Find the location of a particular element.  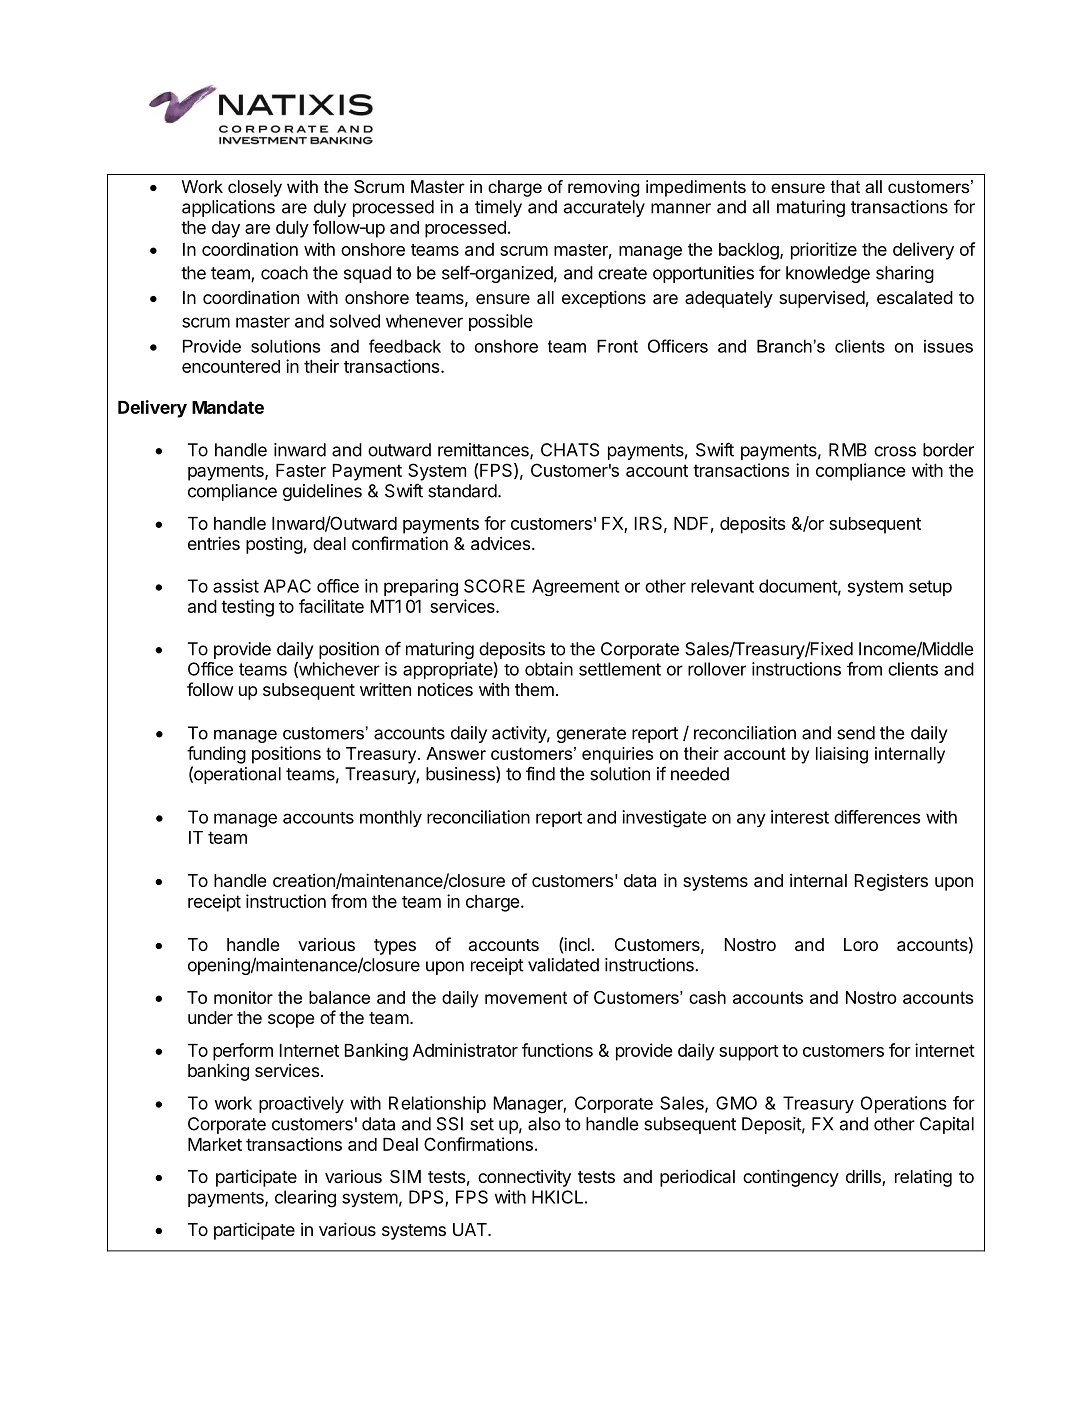

written is located at coordinates (385, 689).
